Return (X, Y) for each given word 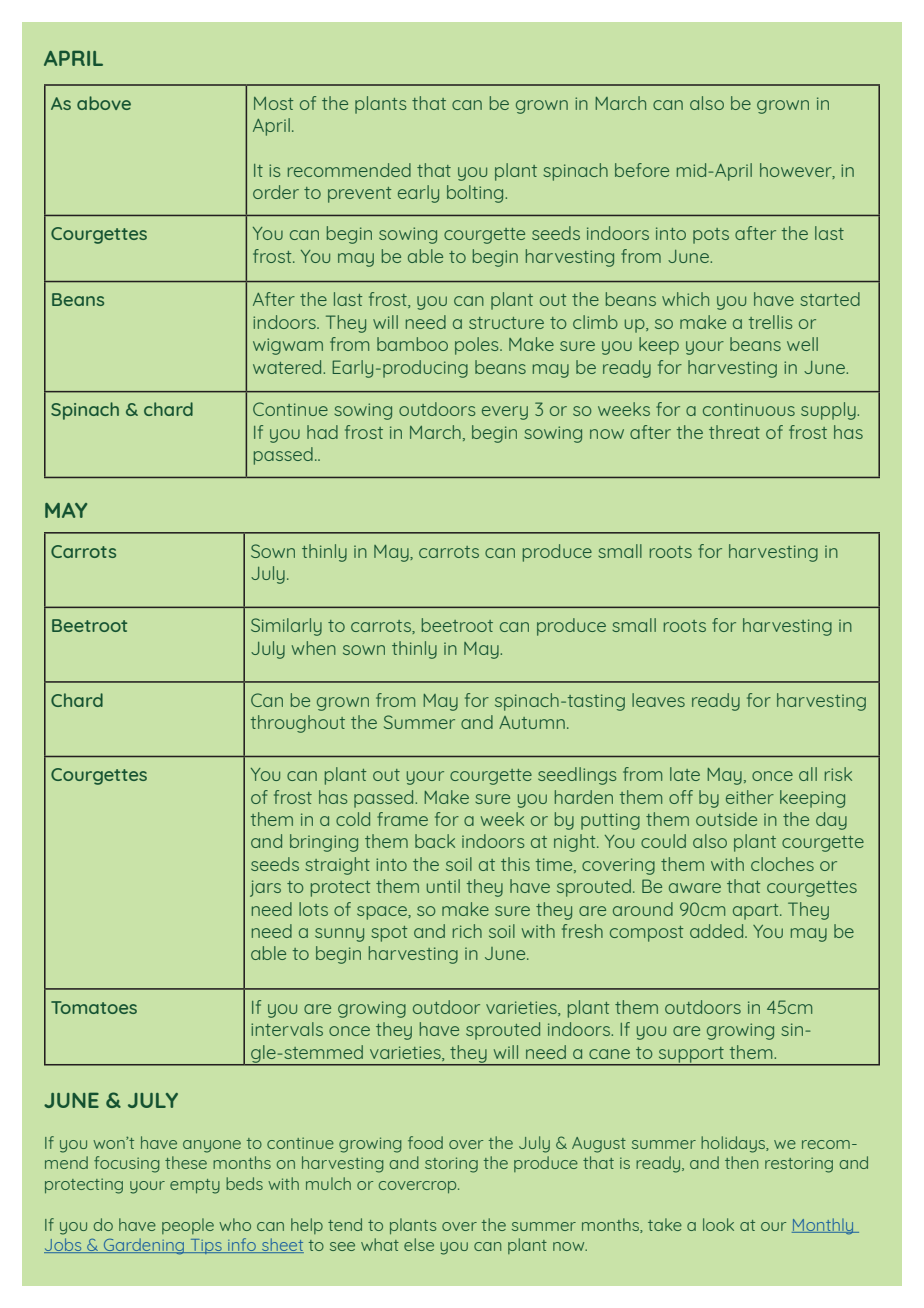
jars (265, 888)
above (104, 103)
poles (478, 346)
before (642, 170)
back (435, 841)
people (188, 1226)
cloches (782, 864)
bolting (476, 194)
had (322, 432)
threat (734, 432)
